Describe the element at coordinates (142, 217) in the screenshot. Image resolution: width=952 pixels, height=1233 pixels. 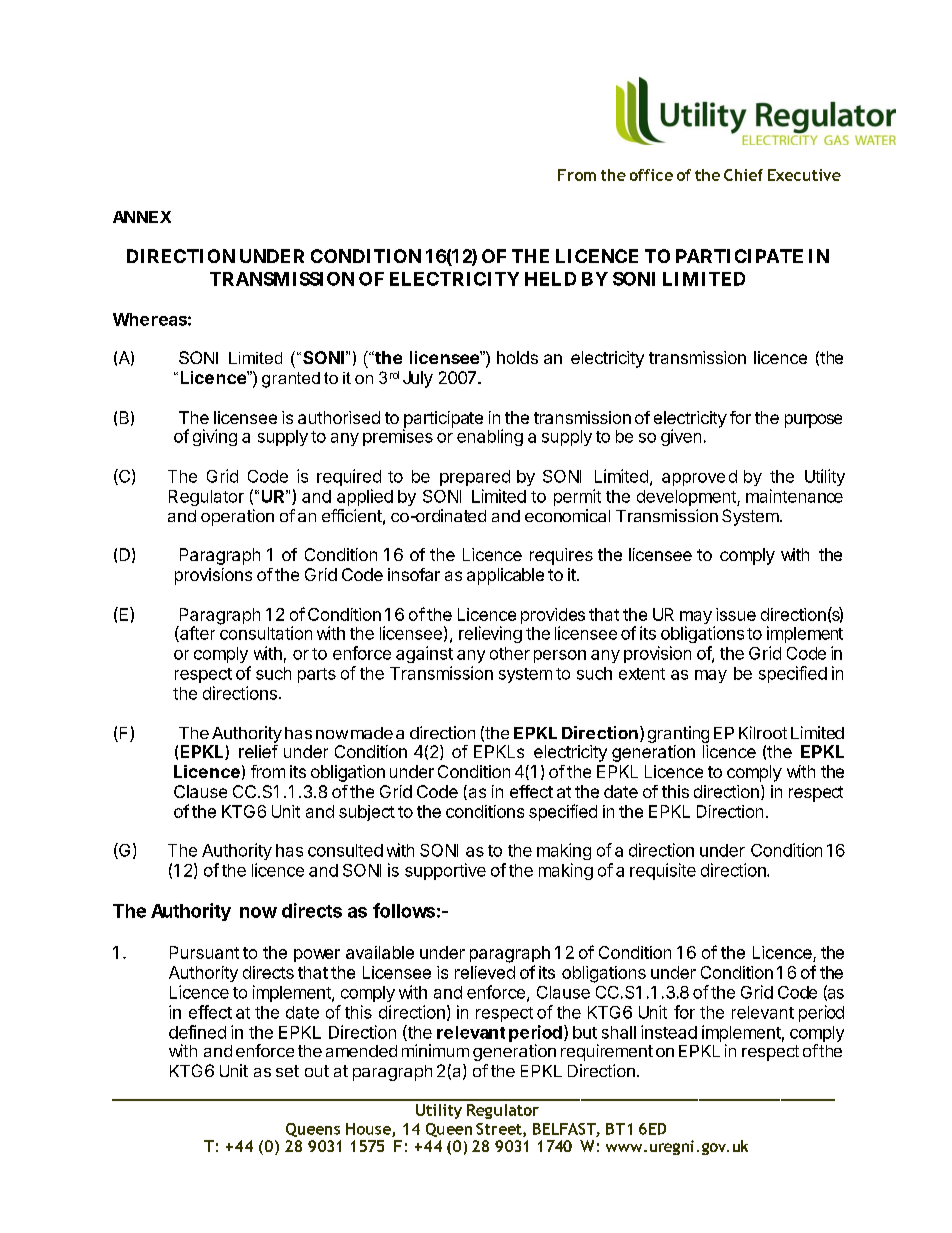
I see `ANNEX` at that location.
